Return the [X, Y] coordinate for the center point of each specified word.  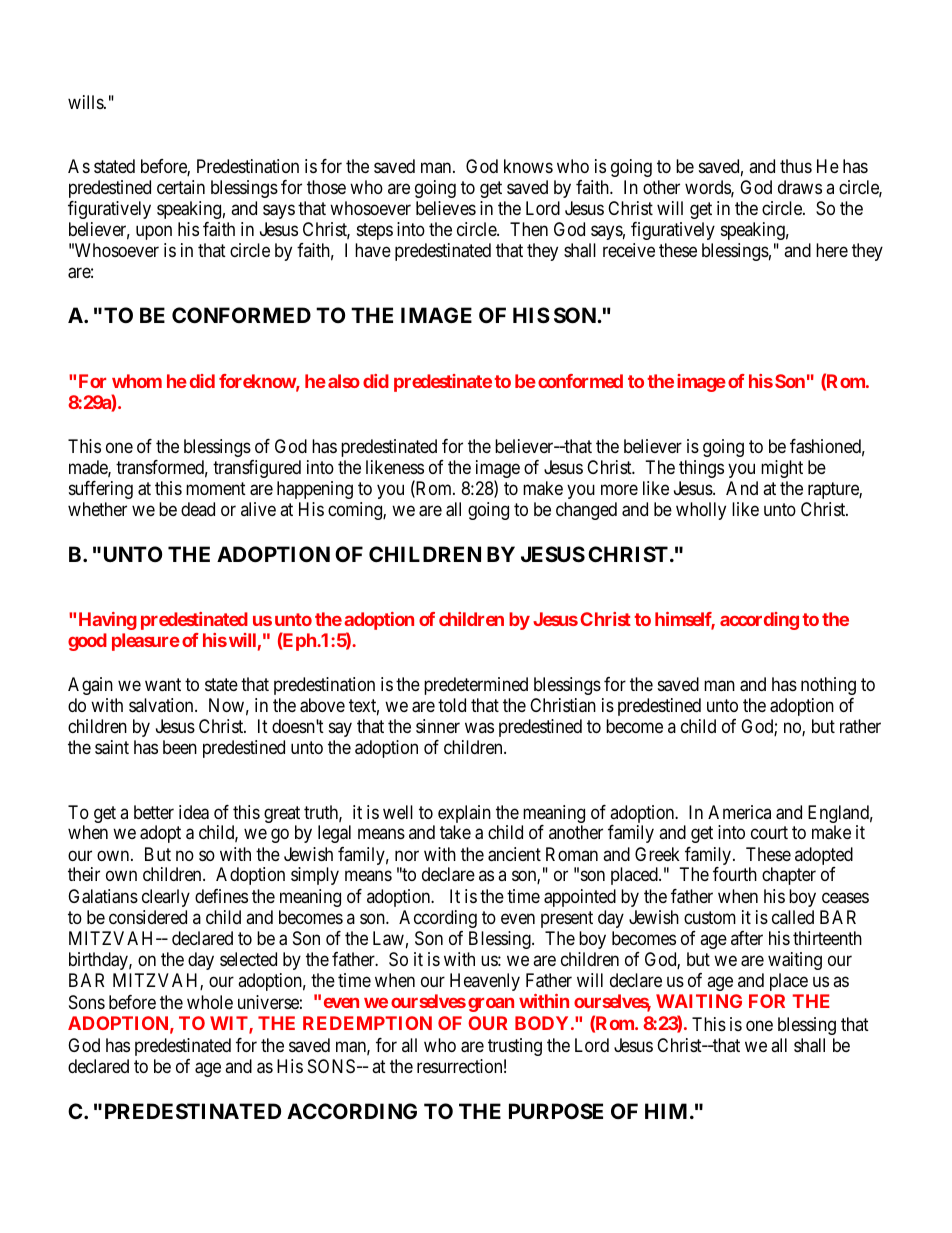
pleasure [146, 642]
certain [181, 187]
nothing [828, 686]
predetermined [476, 686]
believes [446, 208]
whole [210, 1002]
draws [800, 187]
